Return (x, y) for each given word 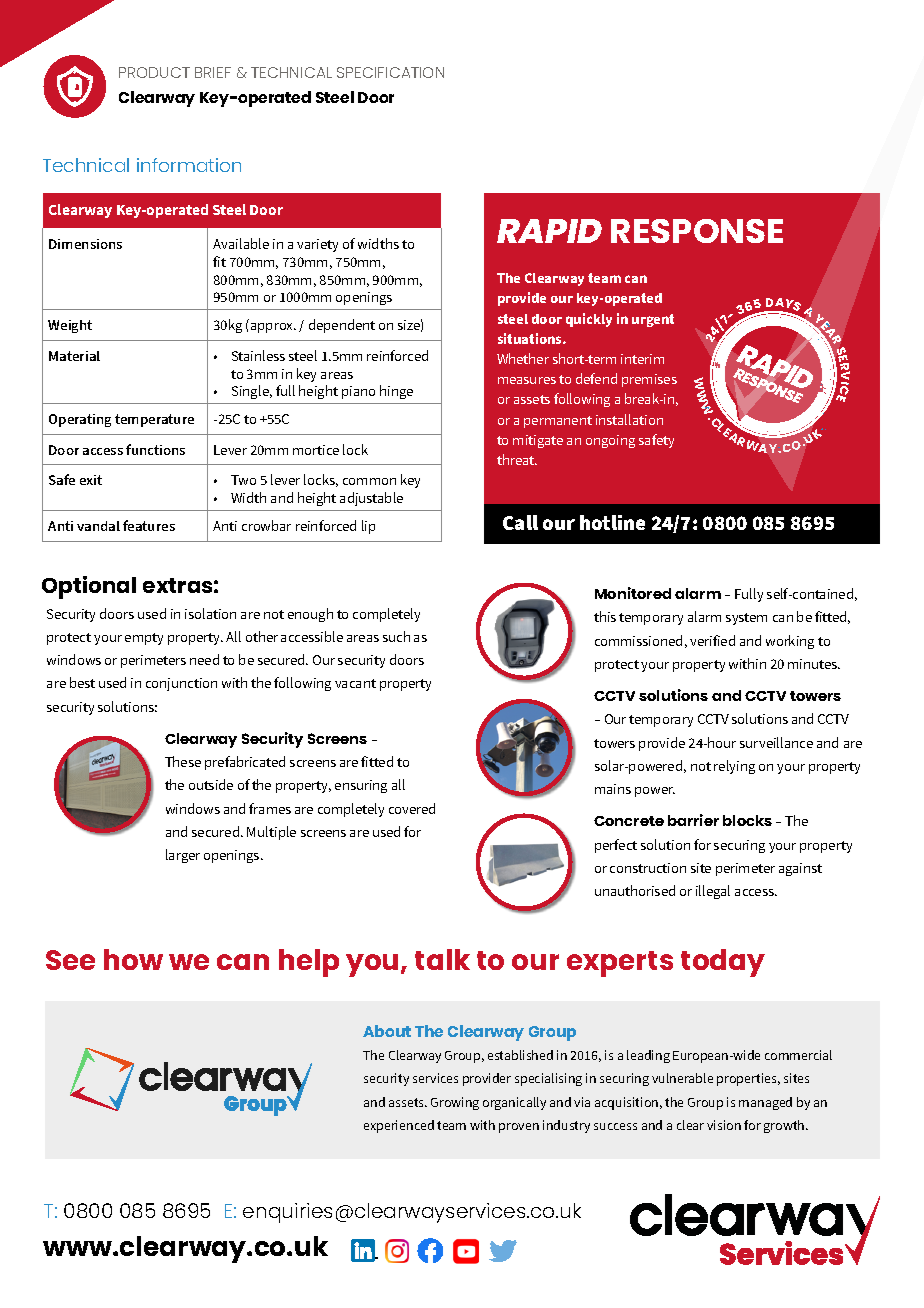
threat (517, 459)
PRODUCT (154, 72)
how (133, 959)
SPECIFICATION (390, 72)
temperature (154, 420)
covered (412, 808)
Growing (455, 1103)
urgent (653, 320)
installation (629, 419)
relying (734, 767)
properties (748, 1079)
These (183, 761)
